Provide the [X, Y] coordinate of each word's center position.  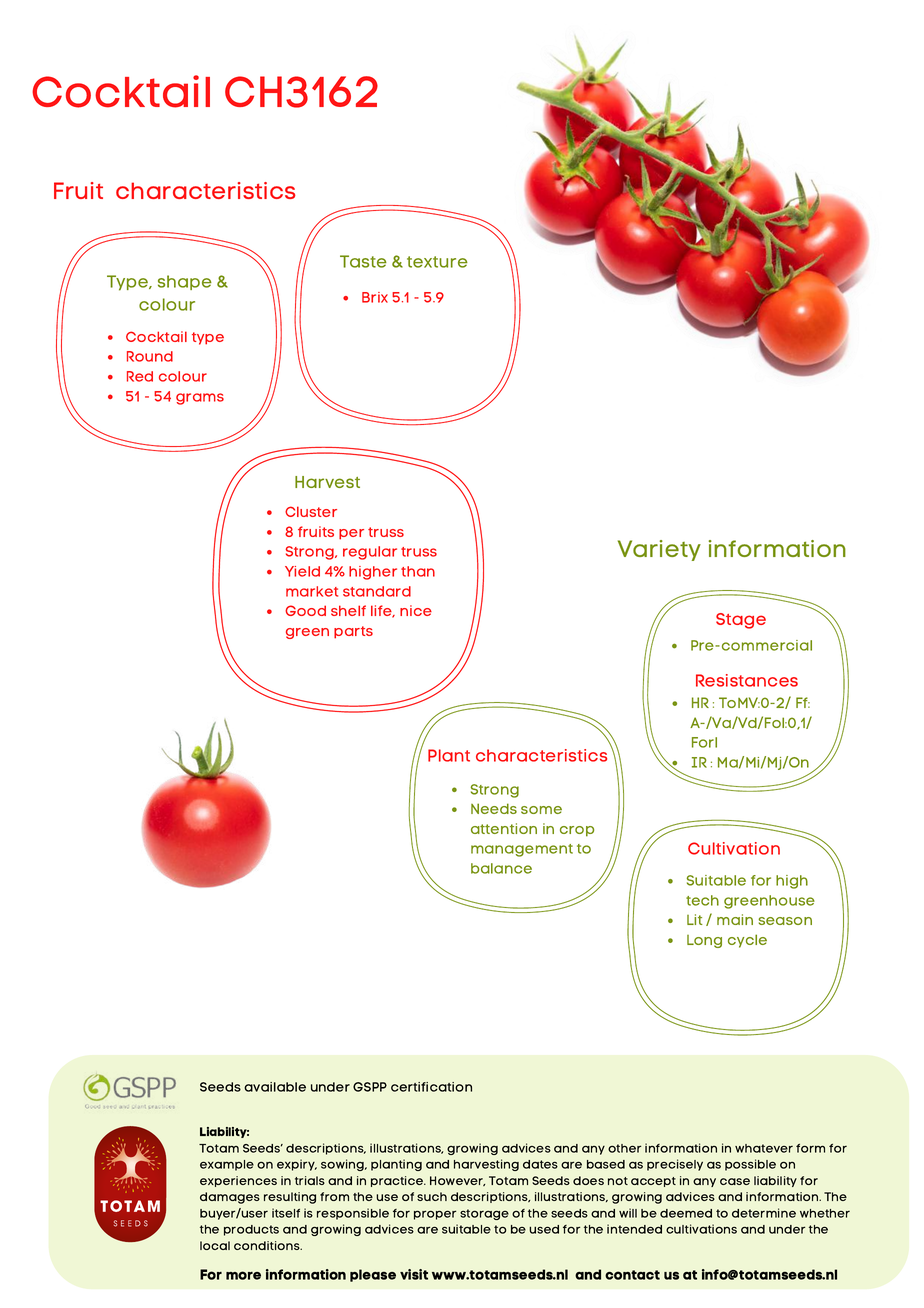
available [275, 1087]
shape [185, 282]
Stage [741, 621]
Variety [659, 550]
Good [305, 610]
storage [484, 1214]
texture [437, 262]
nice [416, 610]
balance [501, 868]
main [735, 919]
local [215, 1245]
